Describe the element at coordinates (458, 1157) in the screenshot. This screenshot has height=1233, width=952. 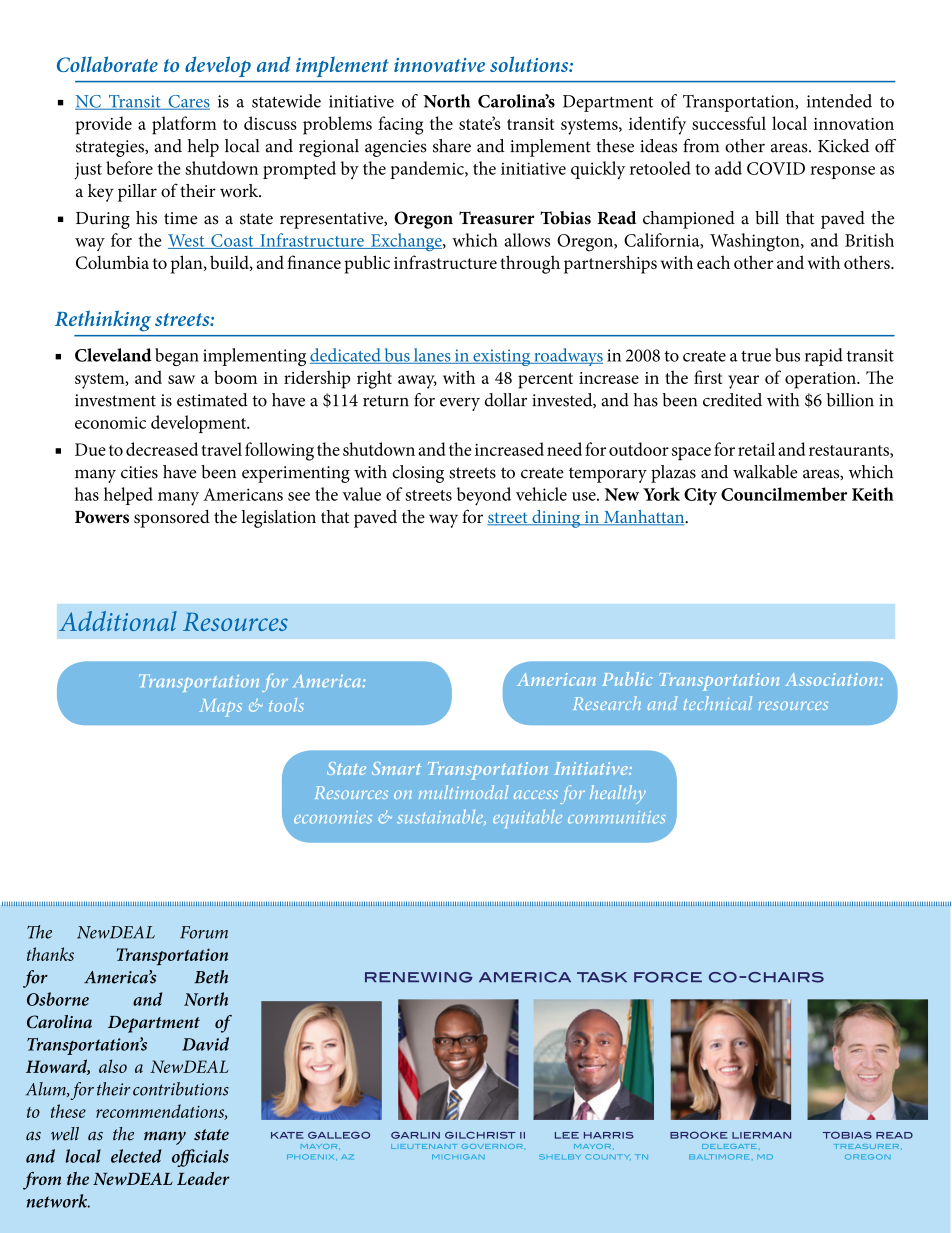
I see `michigan` at that location.
